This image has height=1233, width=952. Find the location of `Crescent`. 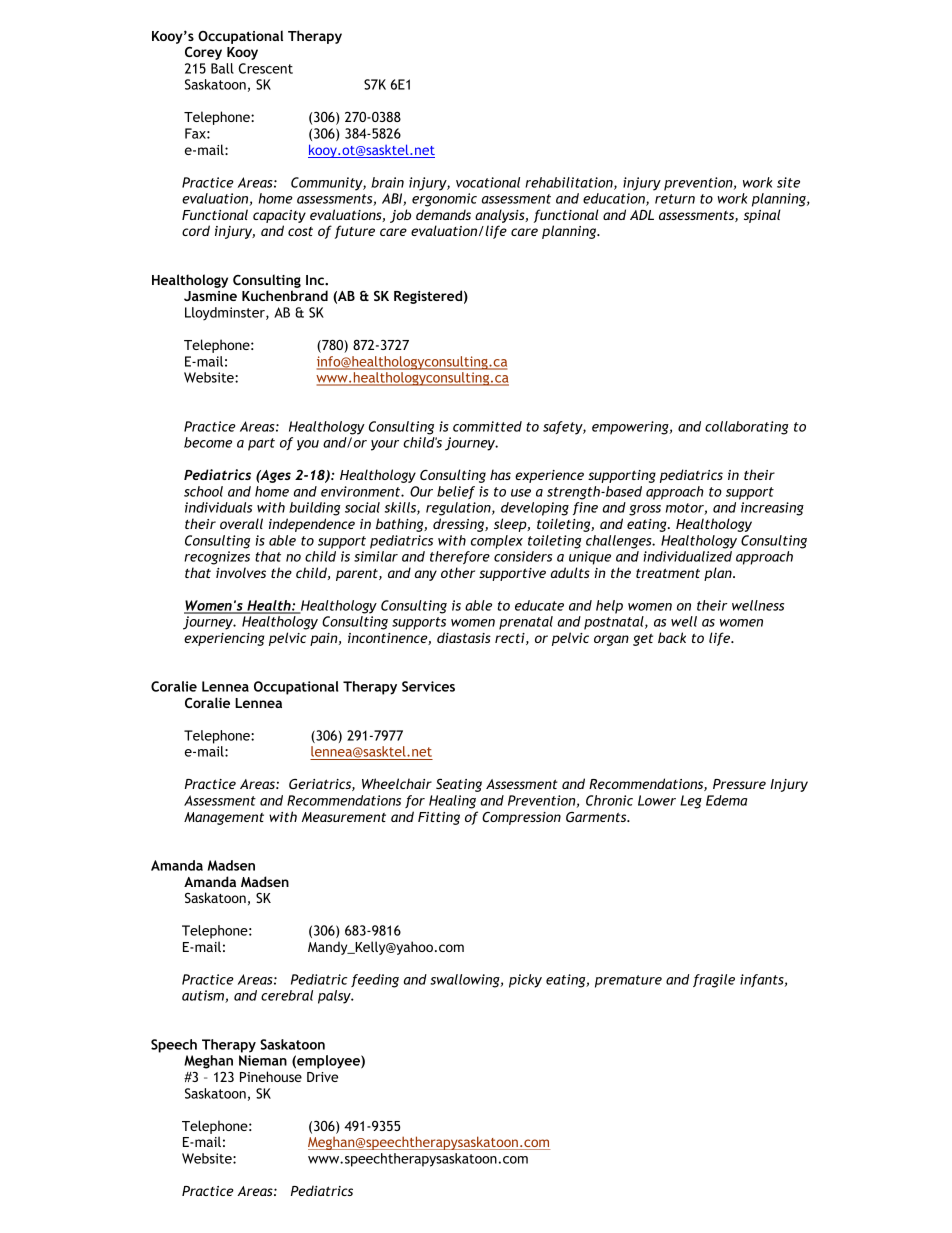

Crescent is located at coordinates (266, 68).
